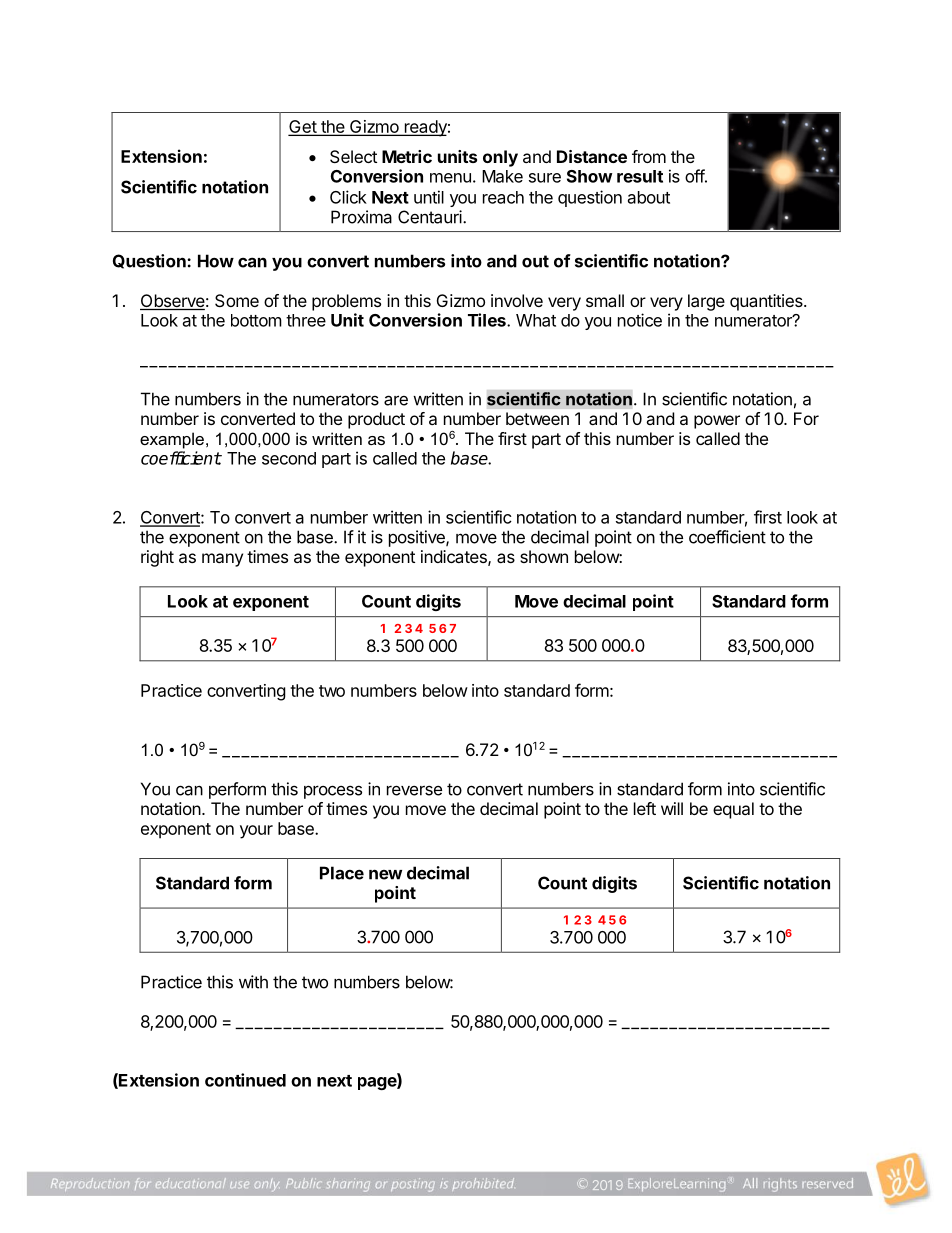 This screenshot has height=1233, width=952. Describe the element at coordinates (450, 178) in the screenshot. I see `menu` at that location.
